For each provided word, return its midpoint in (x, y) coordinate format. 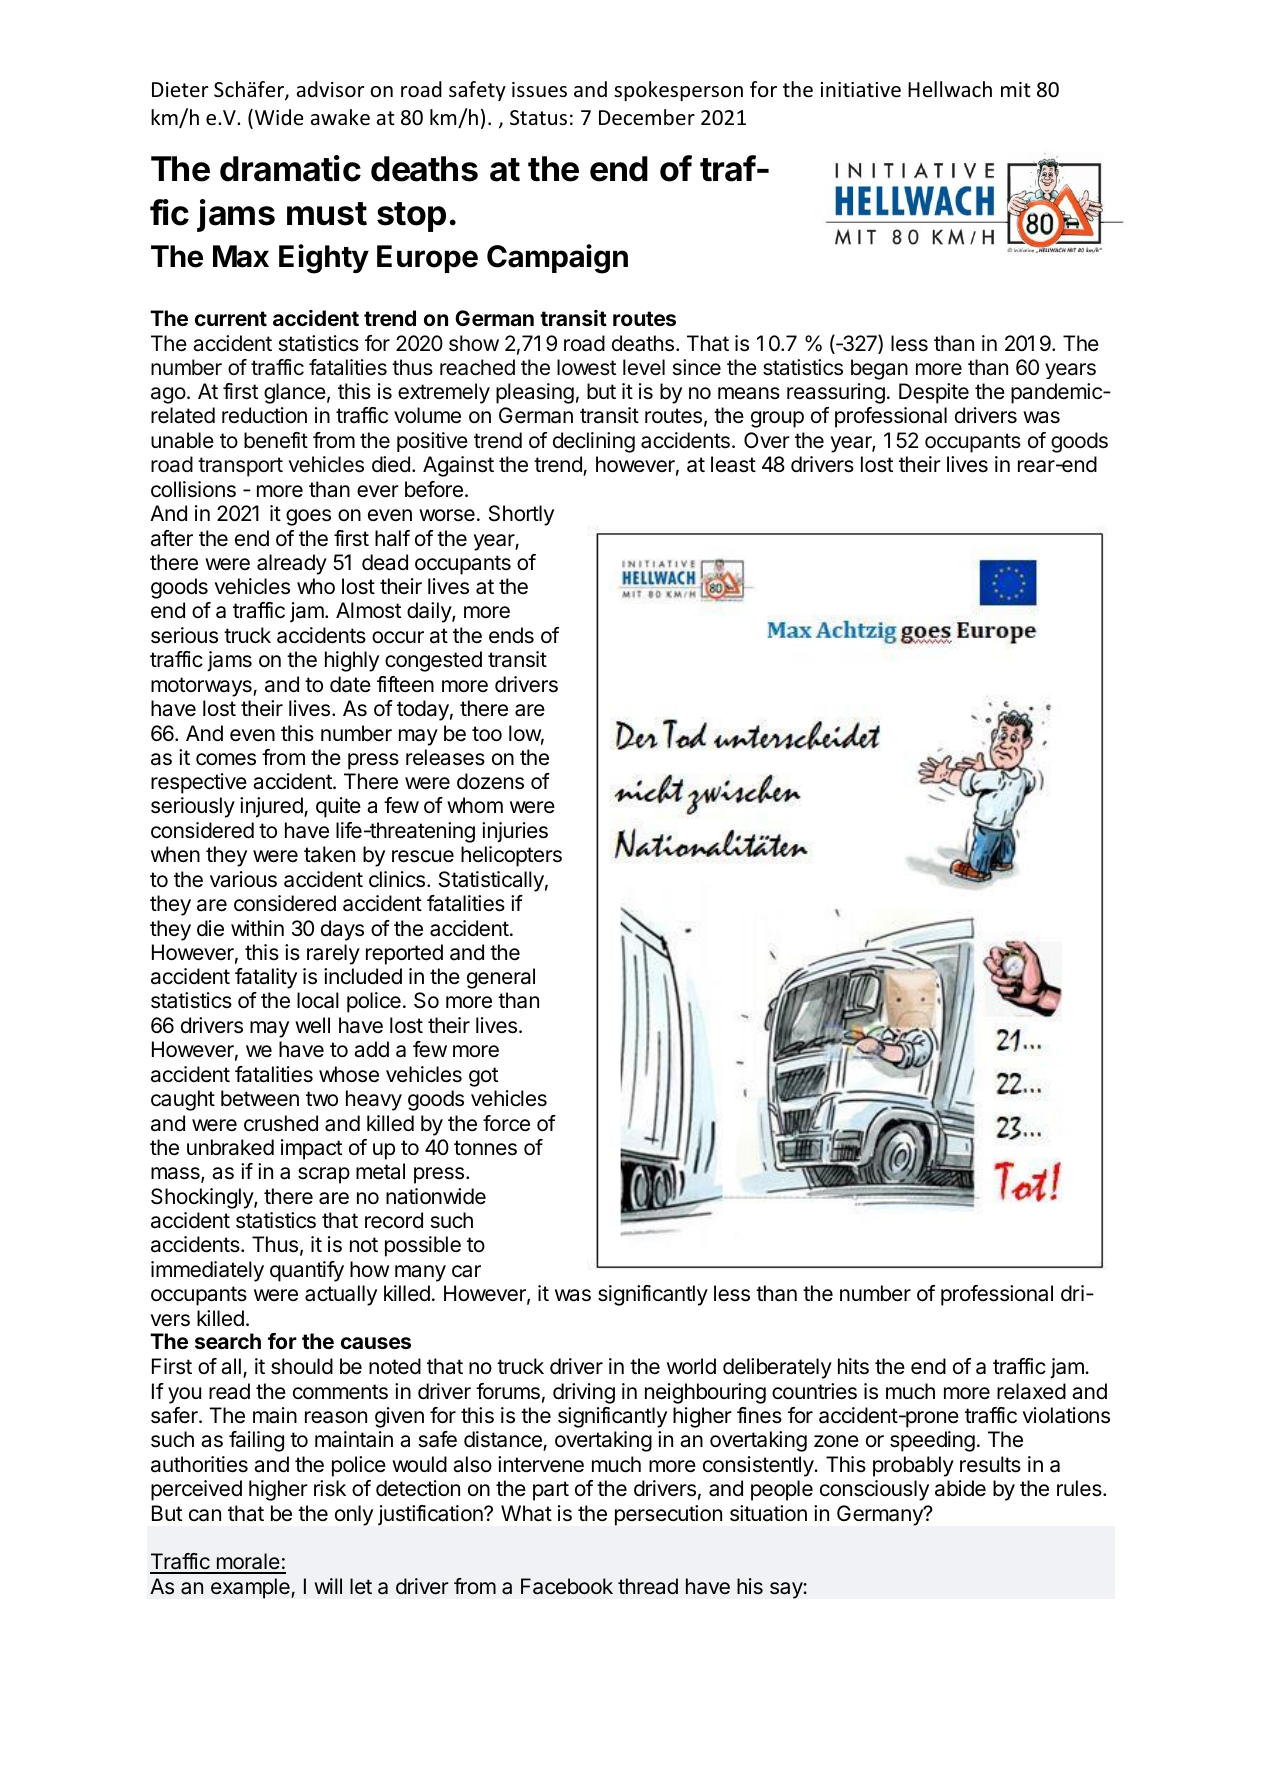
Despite (934, 393)
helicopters (511, 856)
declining (594, 442)
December (647, 117)
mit (1016, 89)
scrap (324, 1175)
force (506, 1123)
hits (853, 1366)
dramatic (290, 168)
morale (248, 1563)
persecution (668, 1515)
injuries (515, 832)
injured (272, 807)
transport (240, 467)
